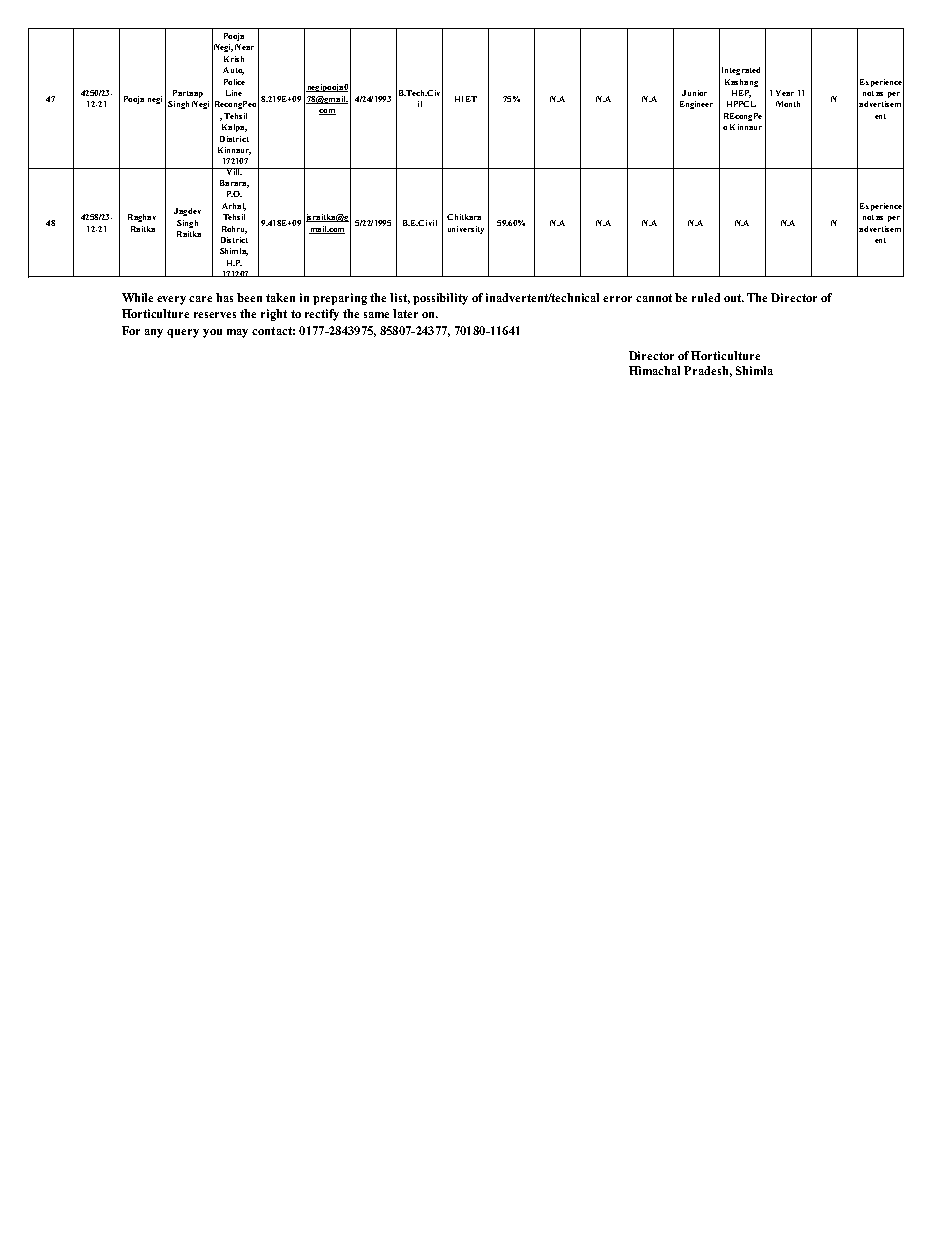  Describe the element at coordinates (212, 333) in the document. I see `you` at that location.
